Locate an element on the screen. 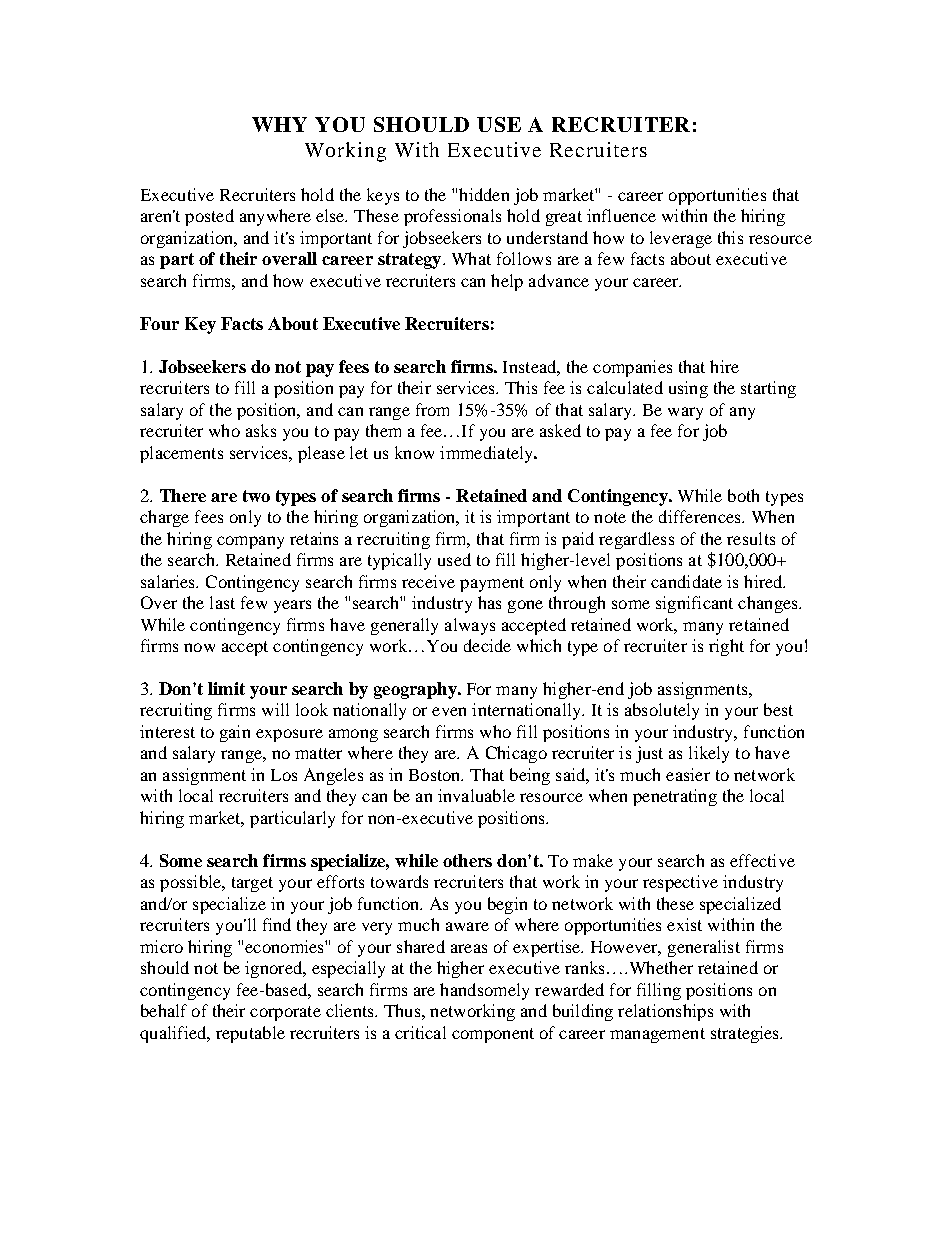  component is located at coordinates (493, 1035).
